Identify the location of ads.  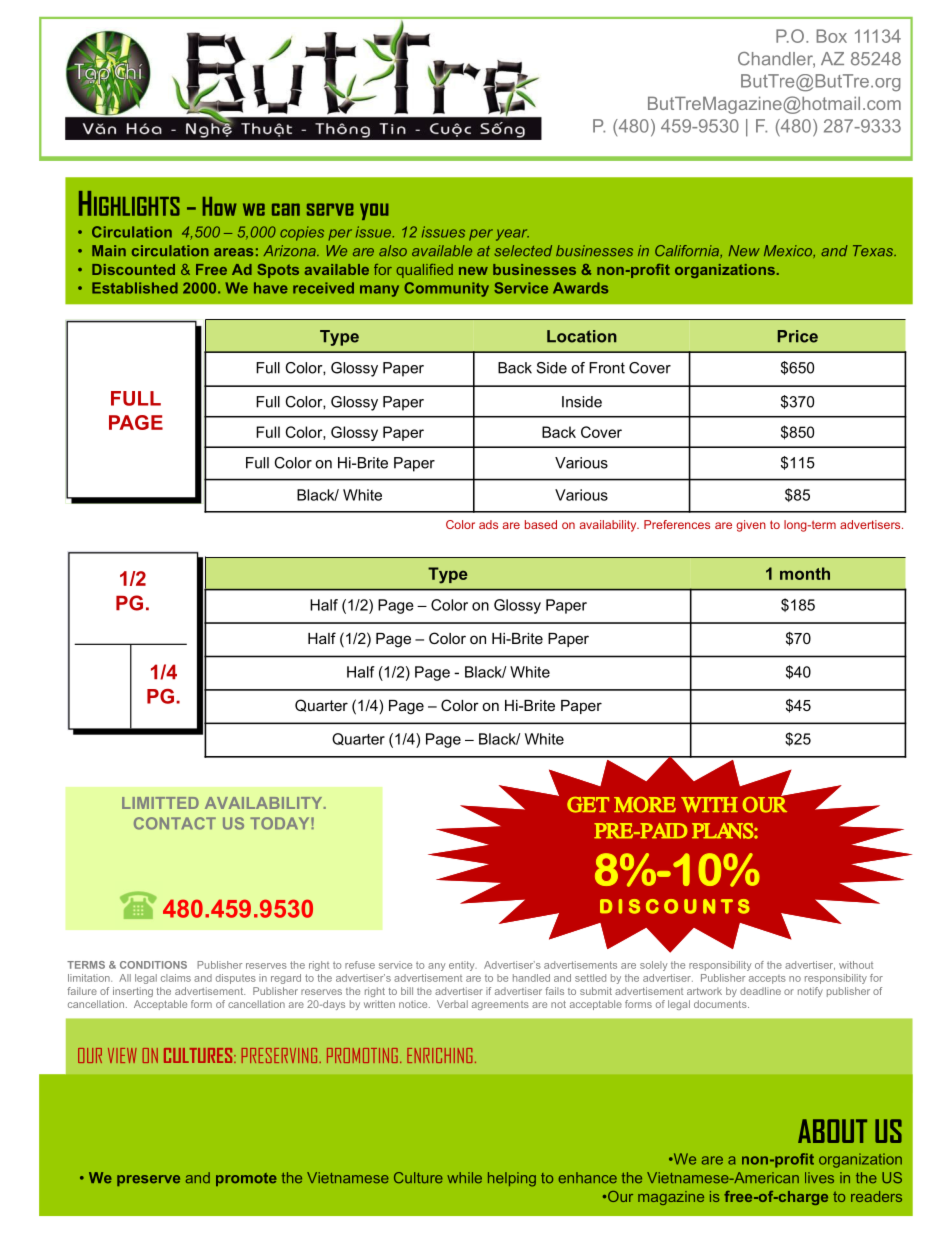
(488, 524).
